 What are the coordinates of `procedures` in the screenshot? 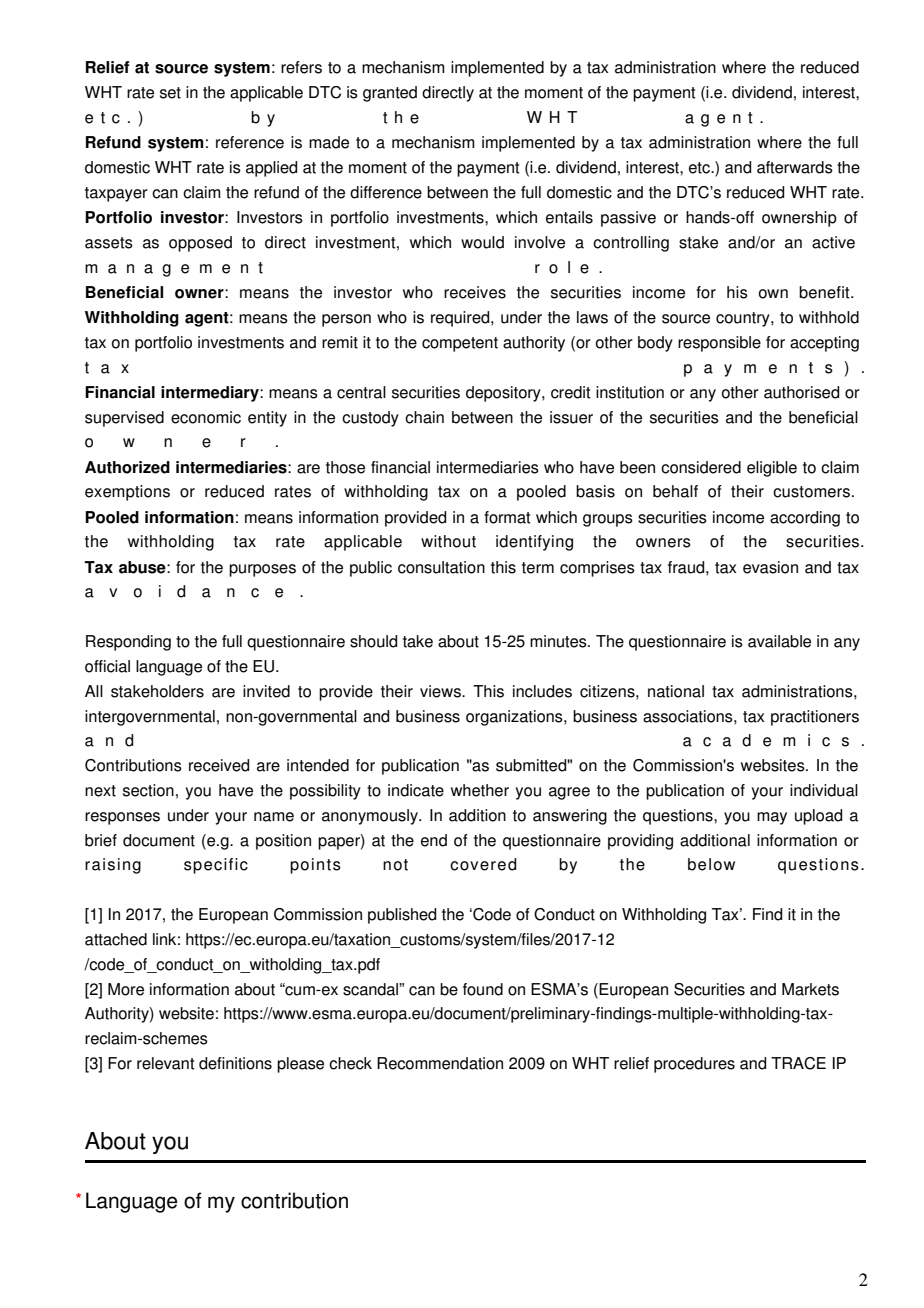 It's located at (694, 1065).
